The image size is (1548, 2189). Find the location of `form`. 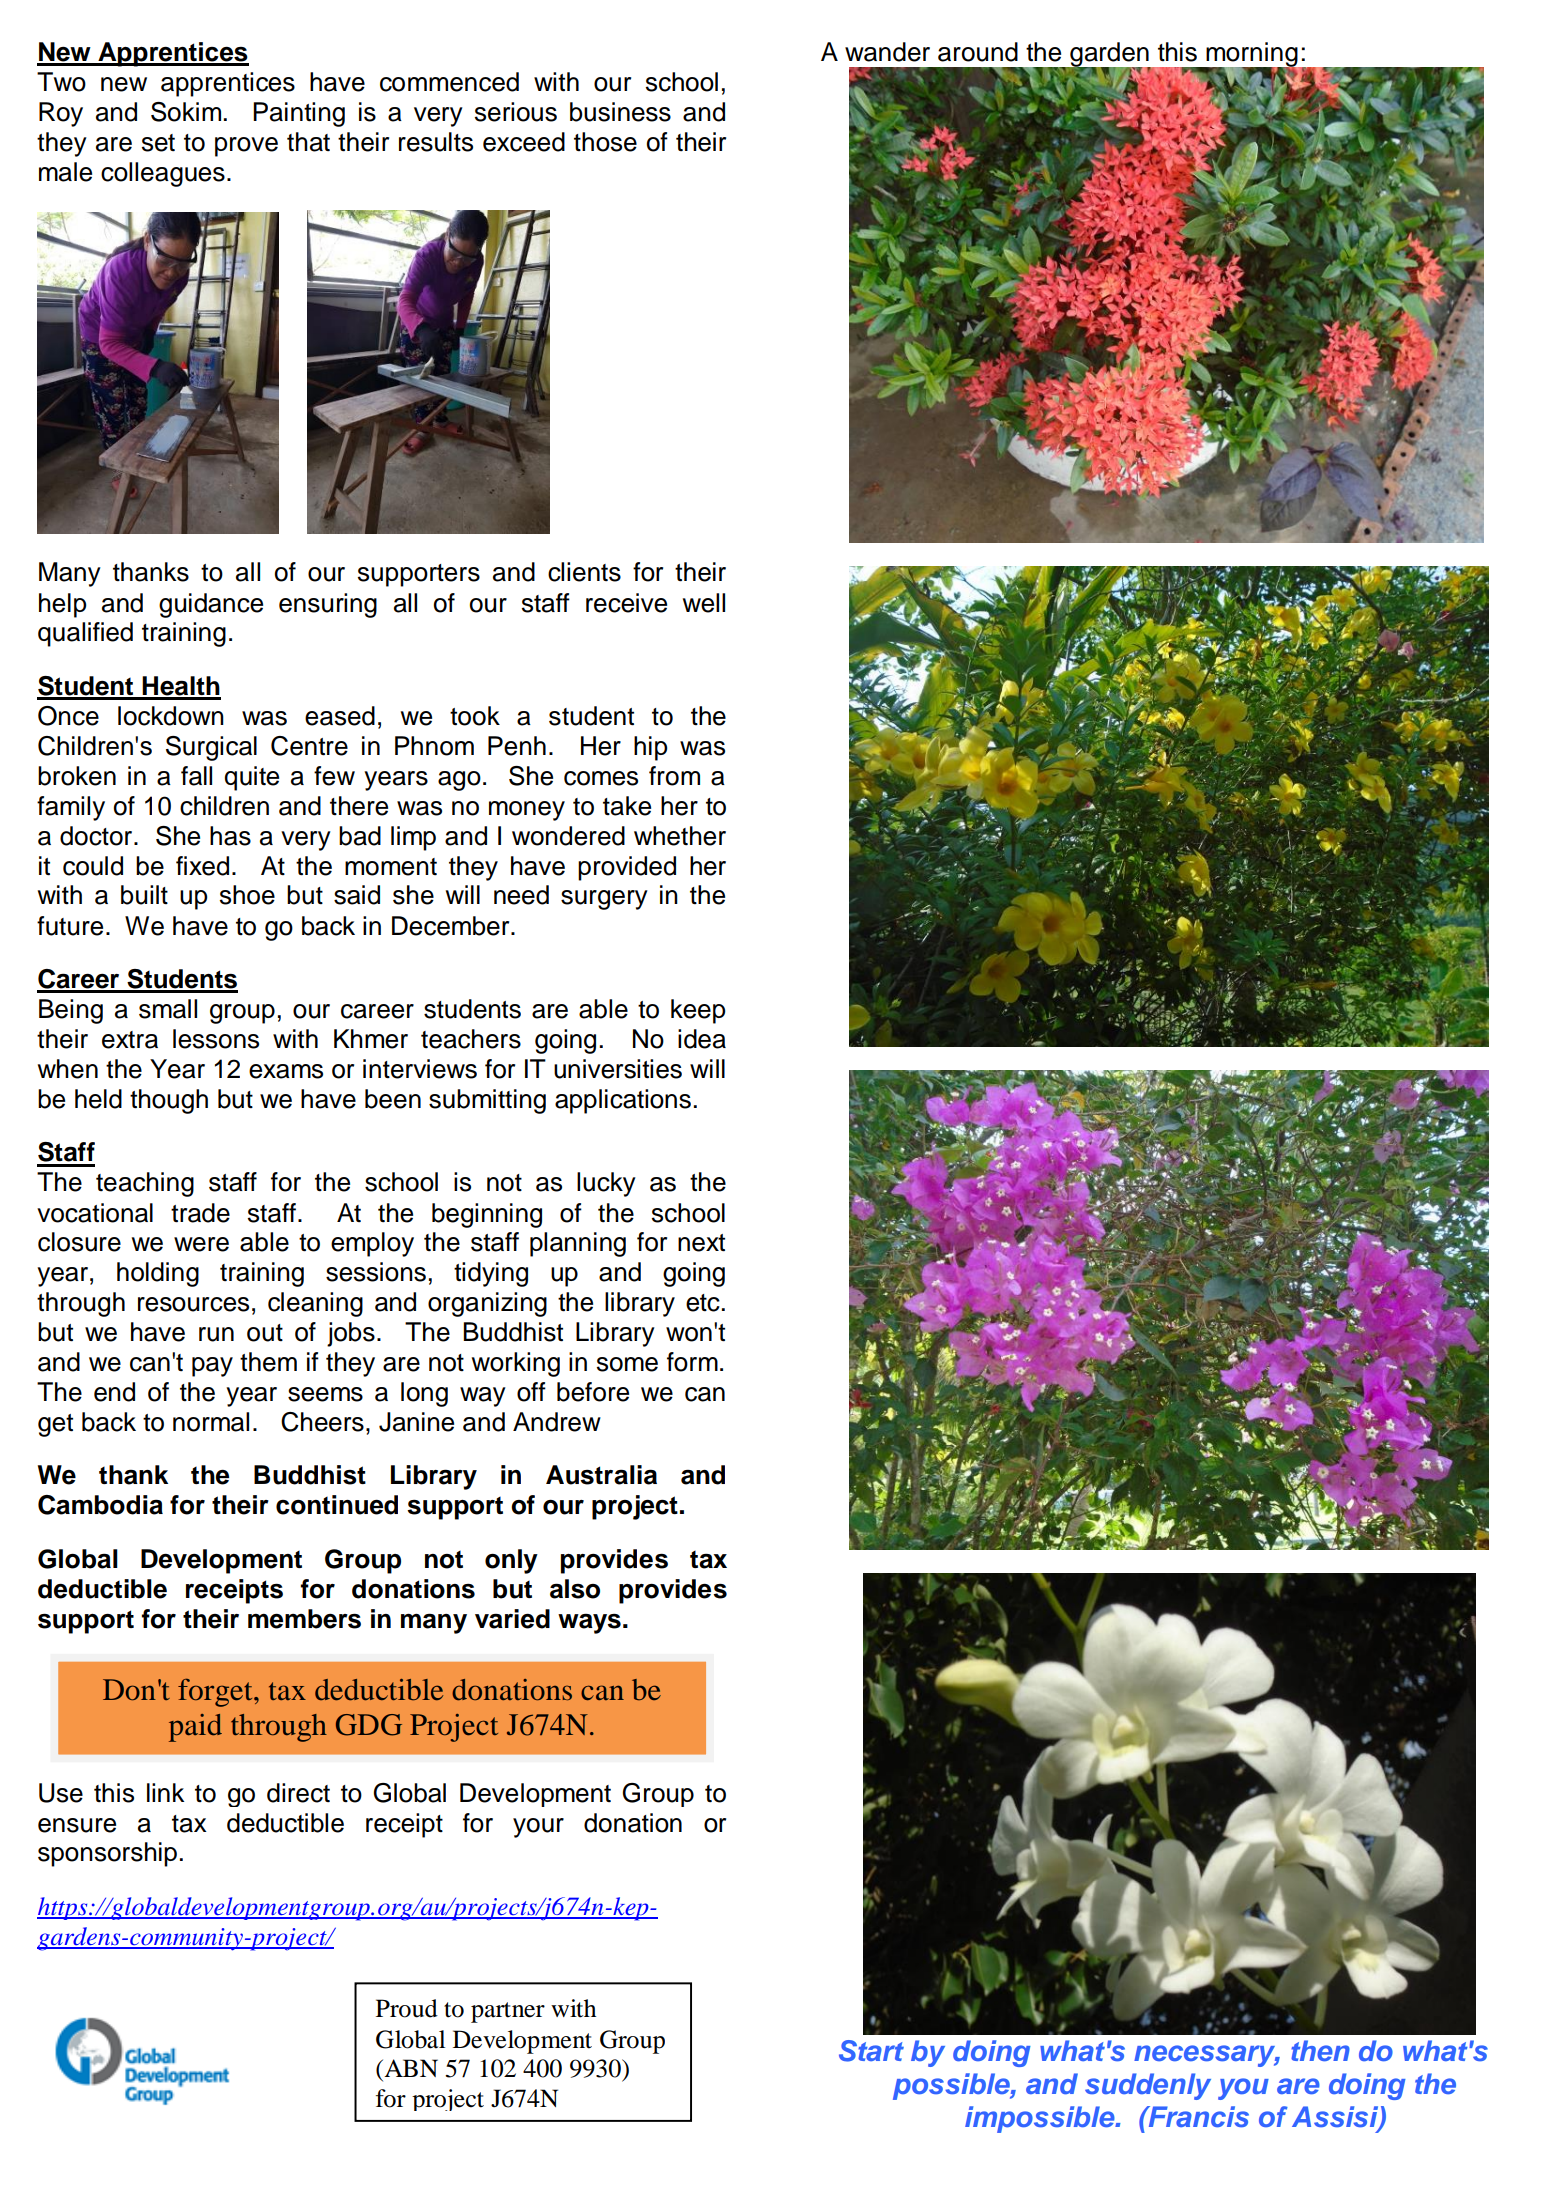

form is located at coordinates (692, 1362).
